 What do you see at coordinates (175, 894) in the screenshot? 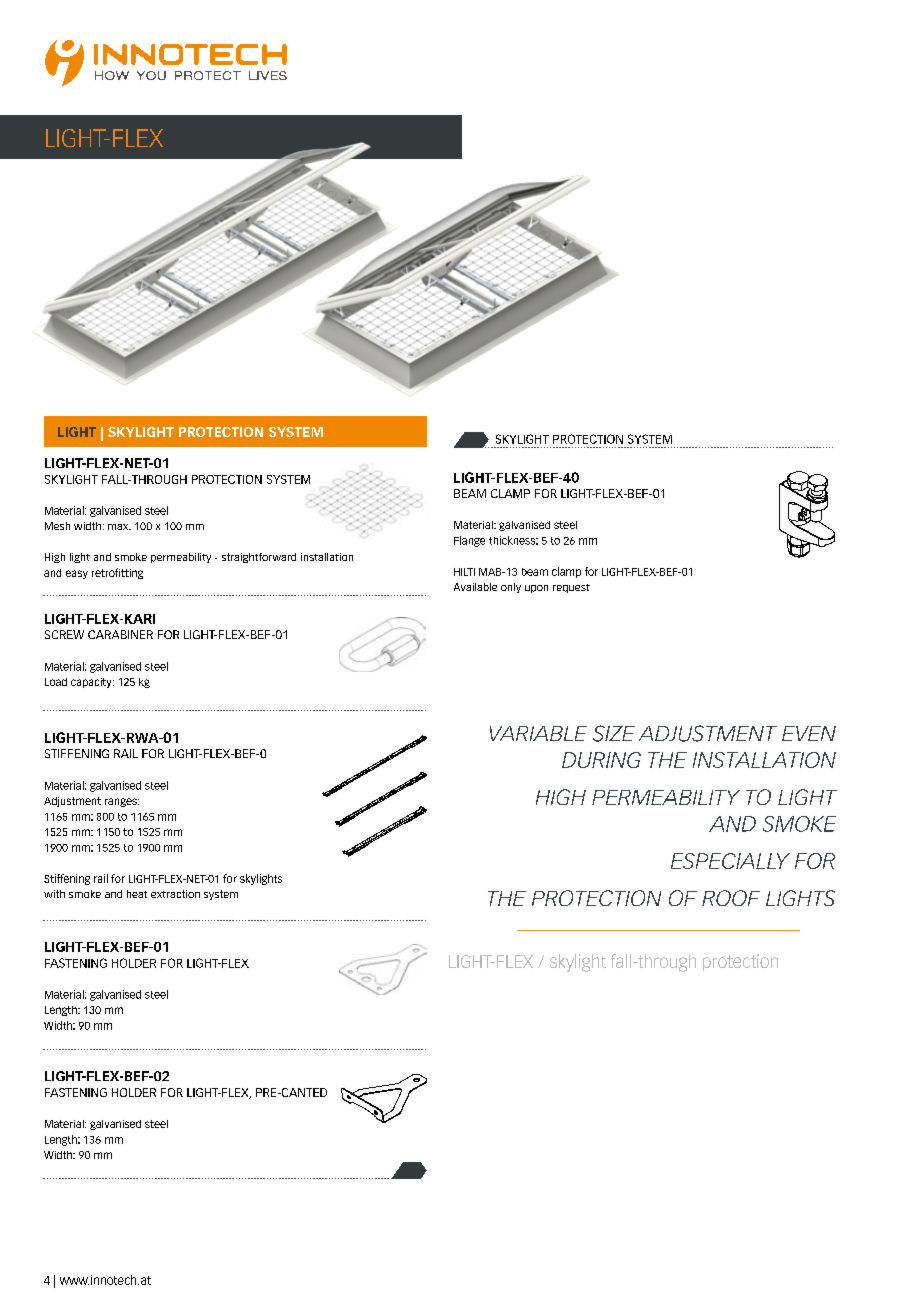
I see `extraction` at bounding box center [175, 894].
